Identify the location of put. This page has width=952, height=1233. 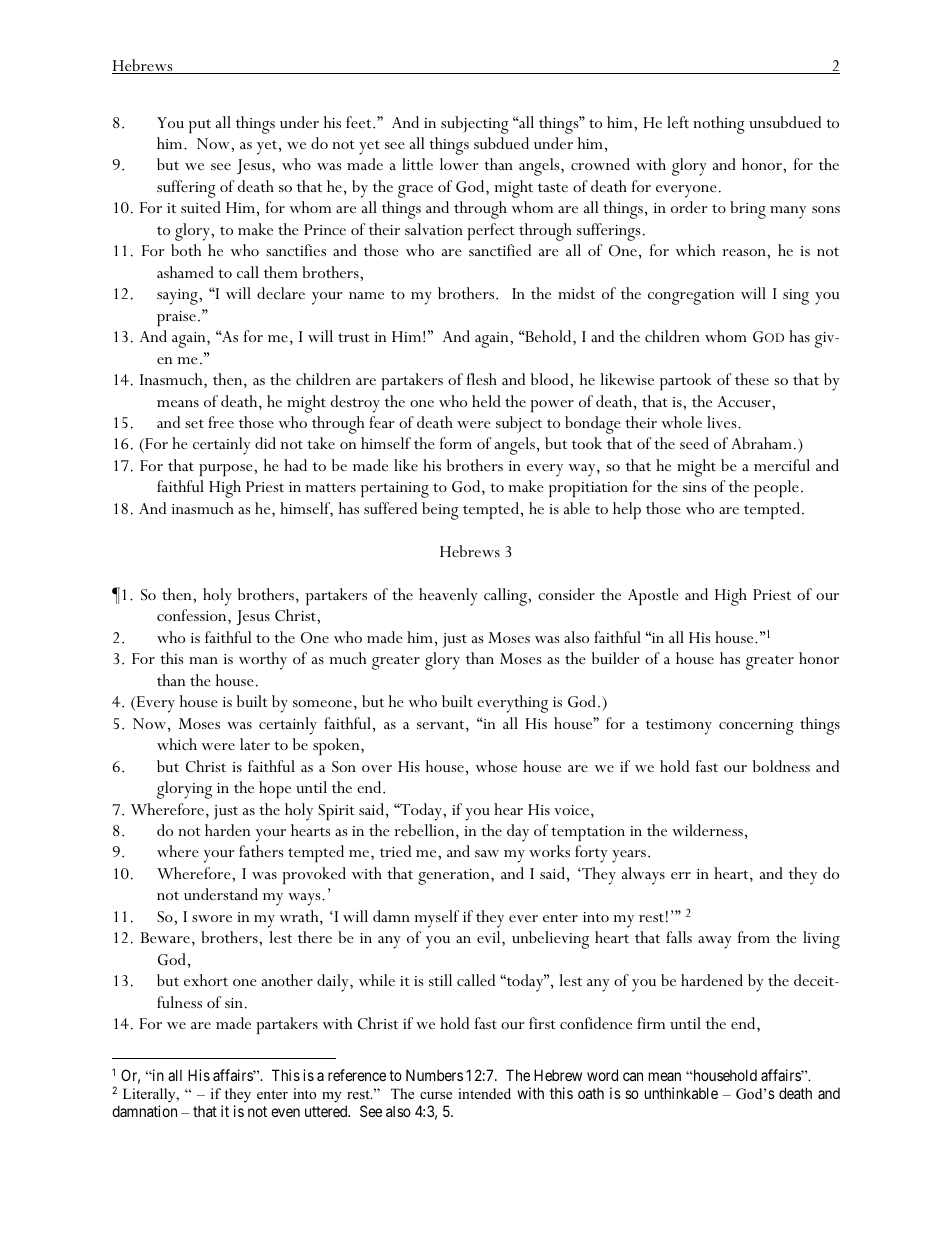
(200, 126).
